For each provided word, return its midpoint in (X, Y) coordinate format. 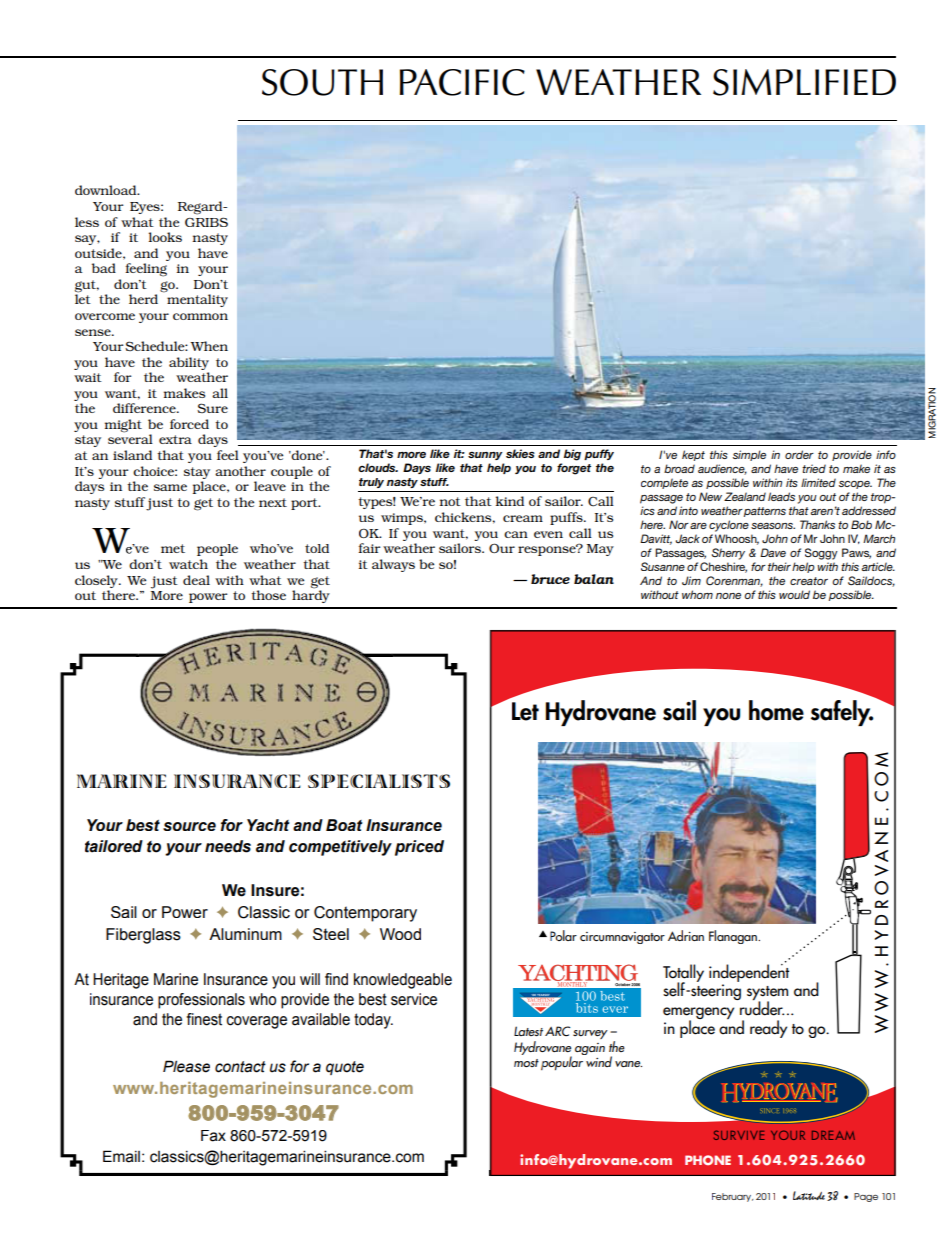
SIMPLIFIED (804, 82)
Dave (773, 552)
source (189, 826)
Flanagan (734, 937)
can (516, 534)
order (799, 454)
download (107, 190)
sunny (485, 456)
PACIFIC (462, 82)
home (776, 710)
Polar (563, 935)
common (200, 316)
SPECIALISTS (379, 781)
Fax (213, 1136)
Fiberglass (143, 936)
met (173, 548)
